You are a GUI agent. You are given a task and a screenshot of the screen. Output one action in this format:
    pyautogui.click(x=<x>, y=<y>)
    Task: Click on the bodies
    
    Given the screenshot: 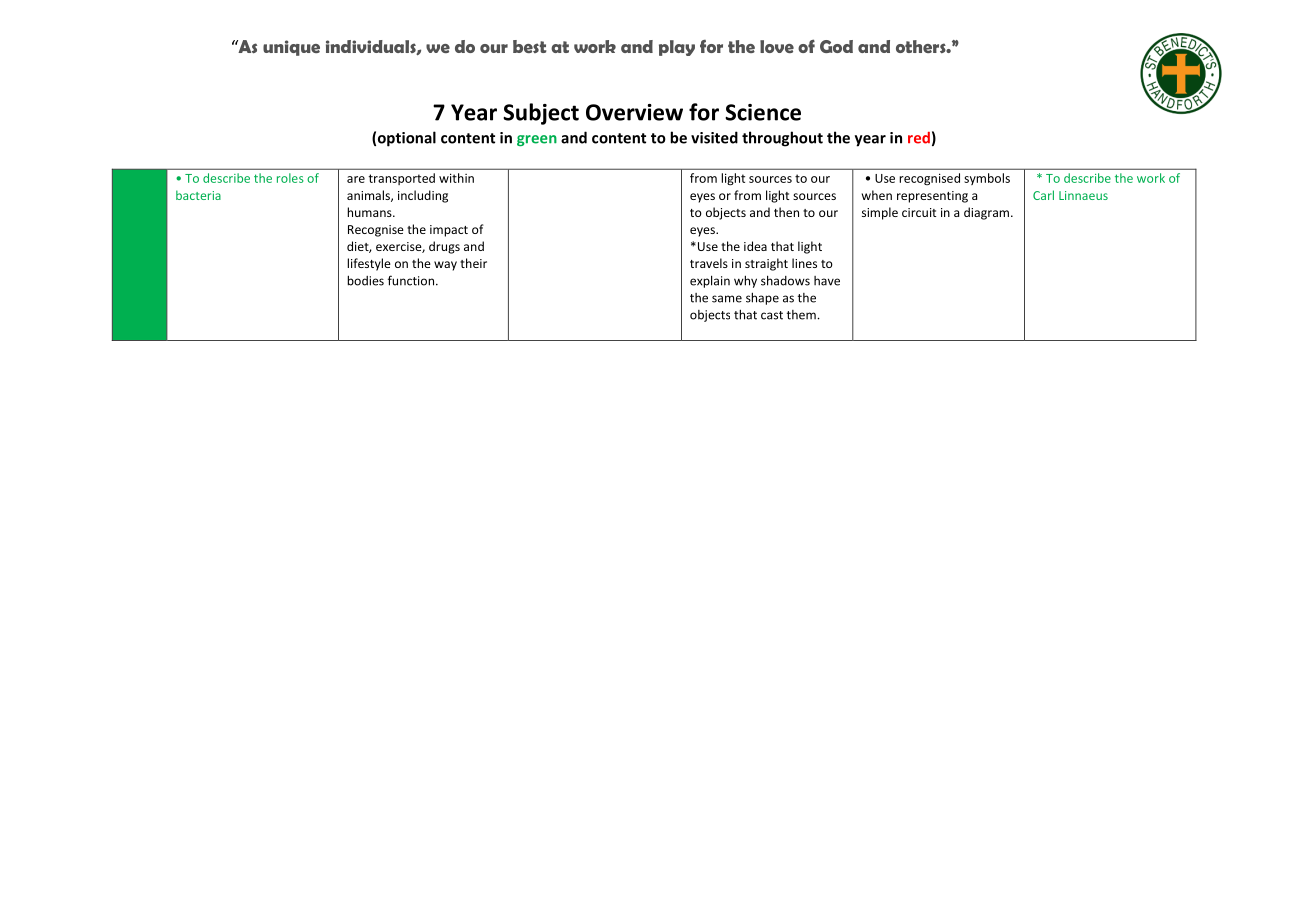 What is the action you would take?
    pyautogui.click(x=365, y=280)
